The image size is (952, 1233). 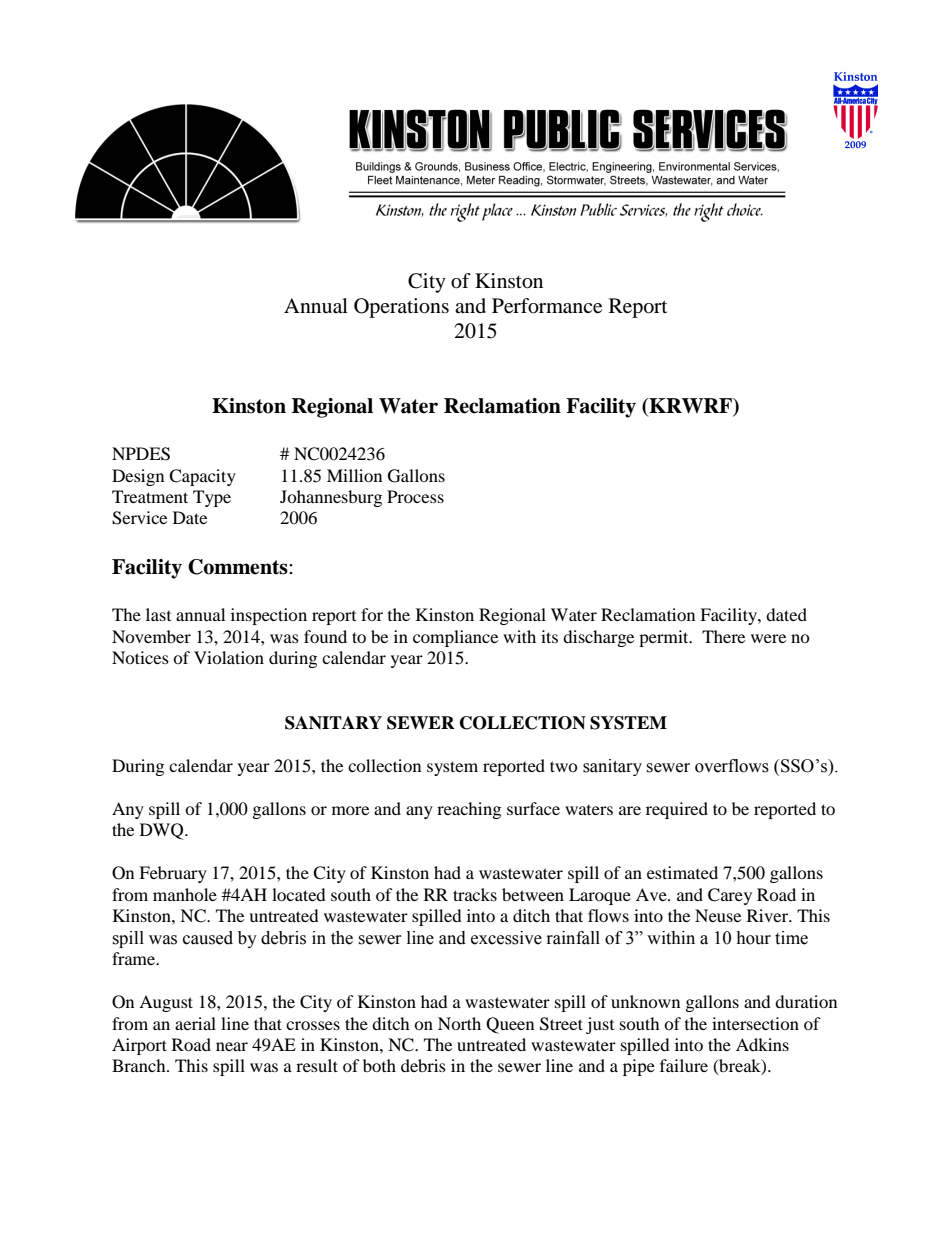 I want to click on Process, so click(x=415, y=496).
